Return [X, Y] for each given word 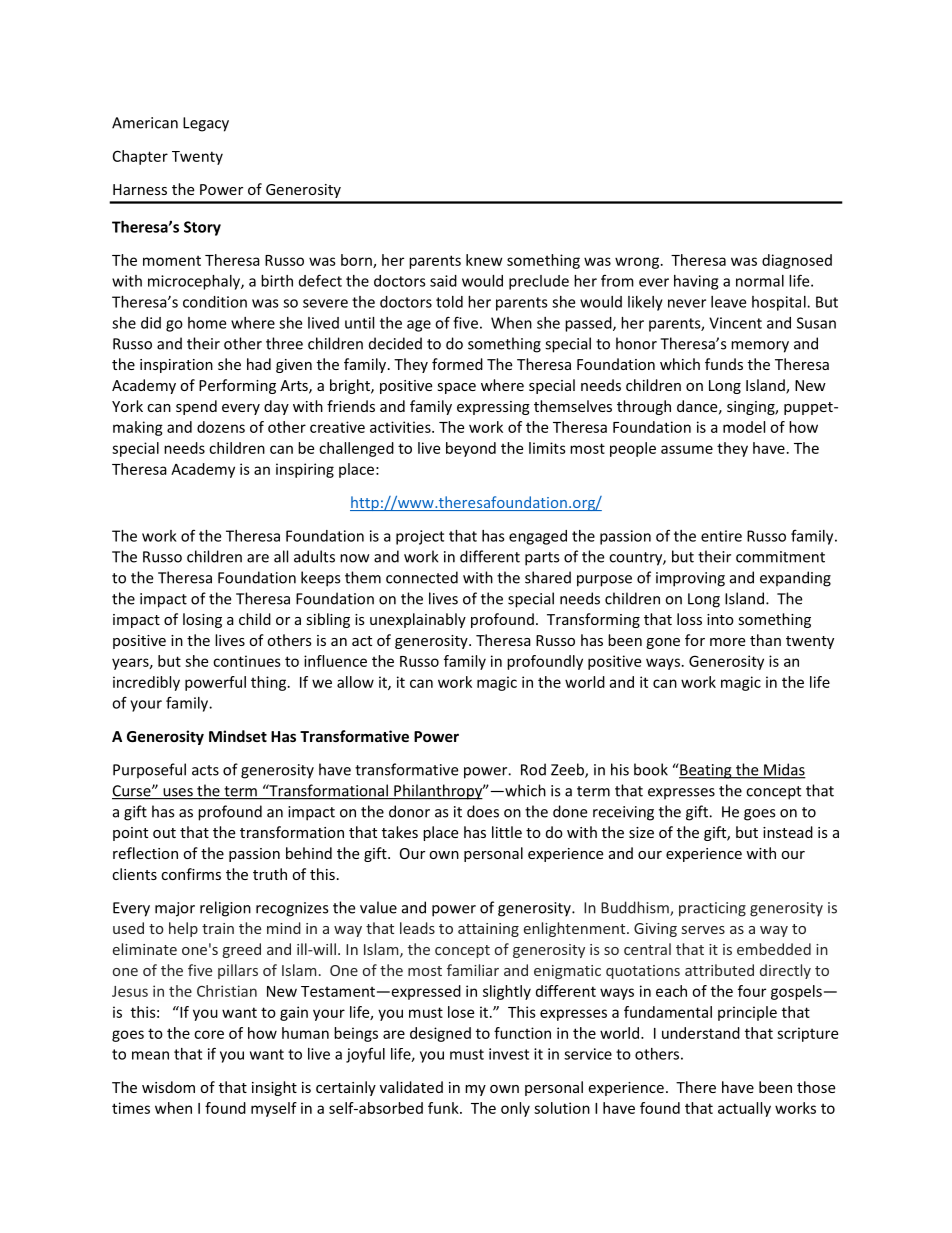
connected [422, 577]
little [507, 832]
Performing [237, 386]
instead [788, 832]
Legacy [206, 124]
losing [202, 620]
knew [484, 260]
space [456, 388]
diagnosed [797, 261]
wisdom [168, 1087]
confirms [191, 874]
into [720, 619]
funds [724, 364]
